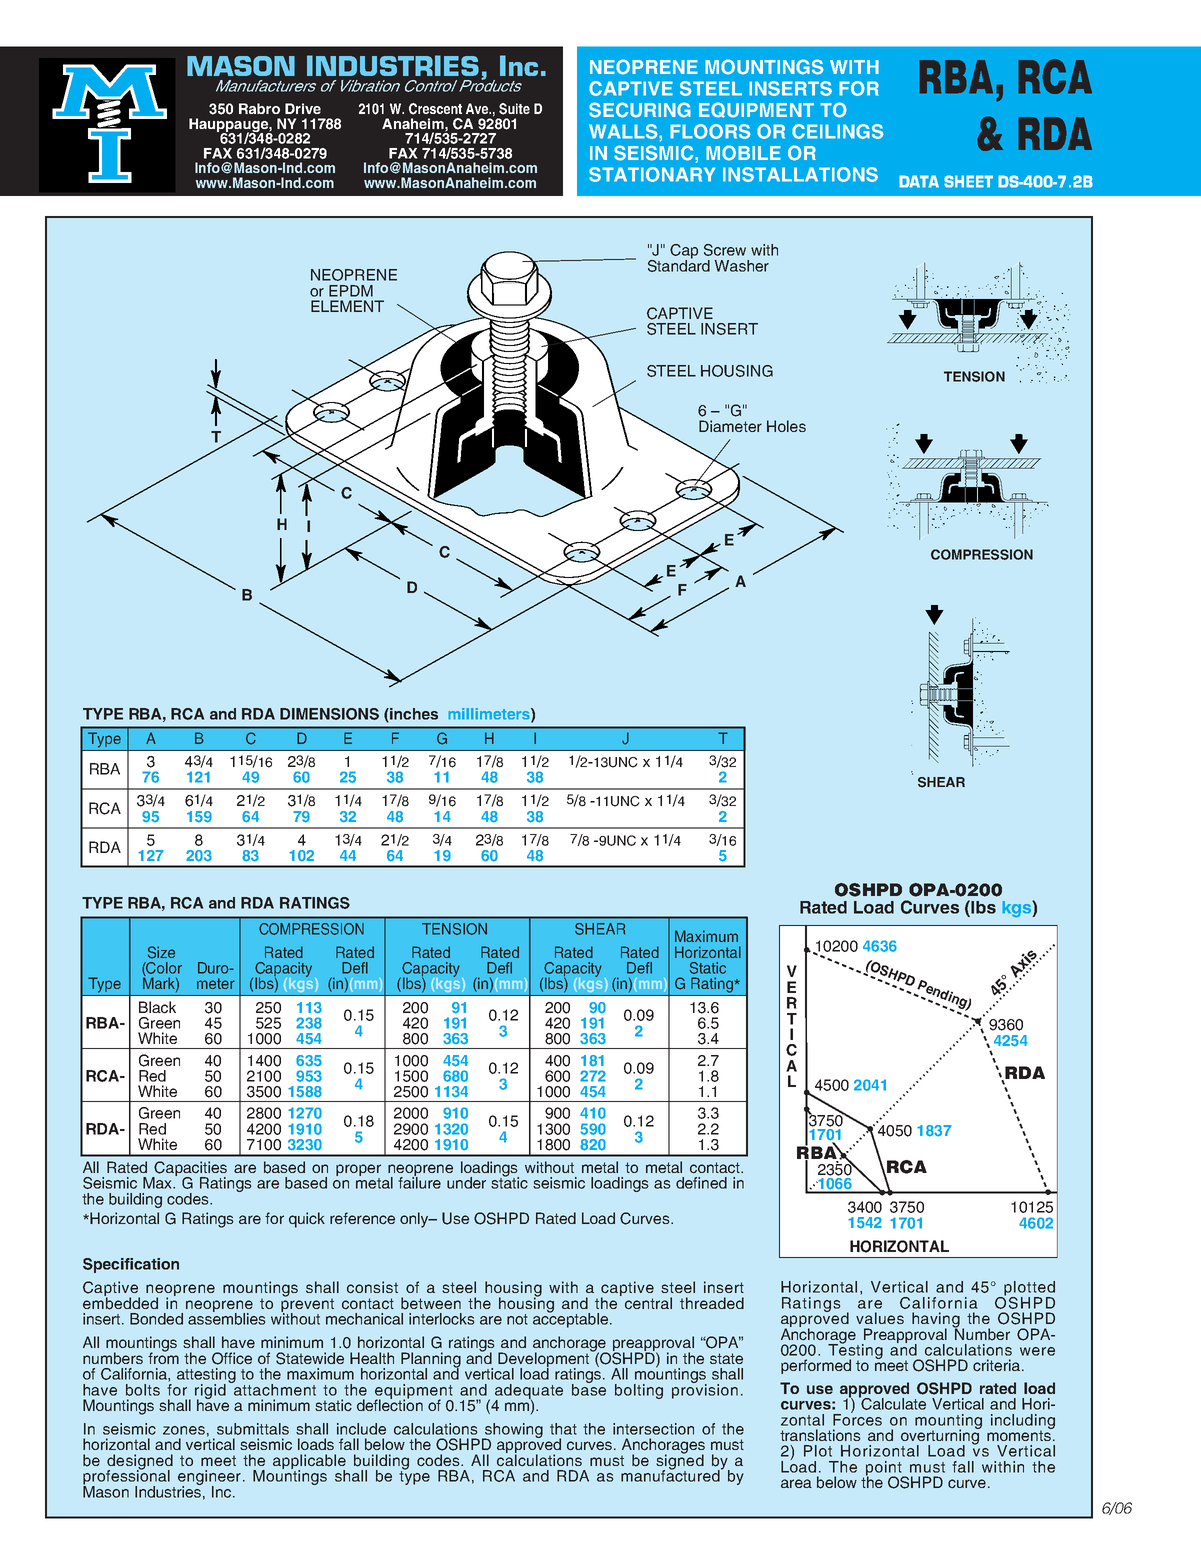 The image size is (1201, 1554). I want to click on DATA, so click(919, 181).
